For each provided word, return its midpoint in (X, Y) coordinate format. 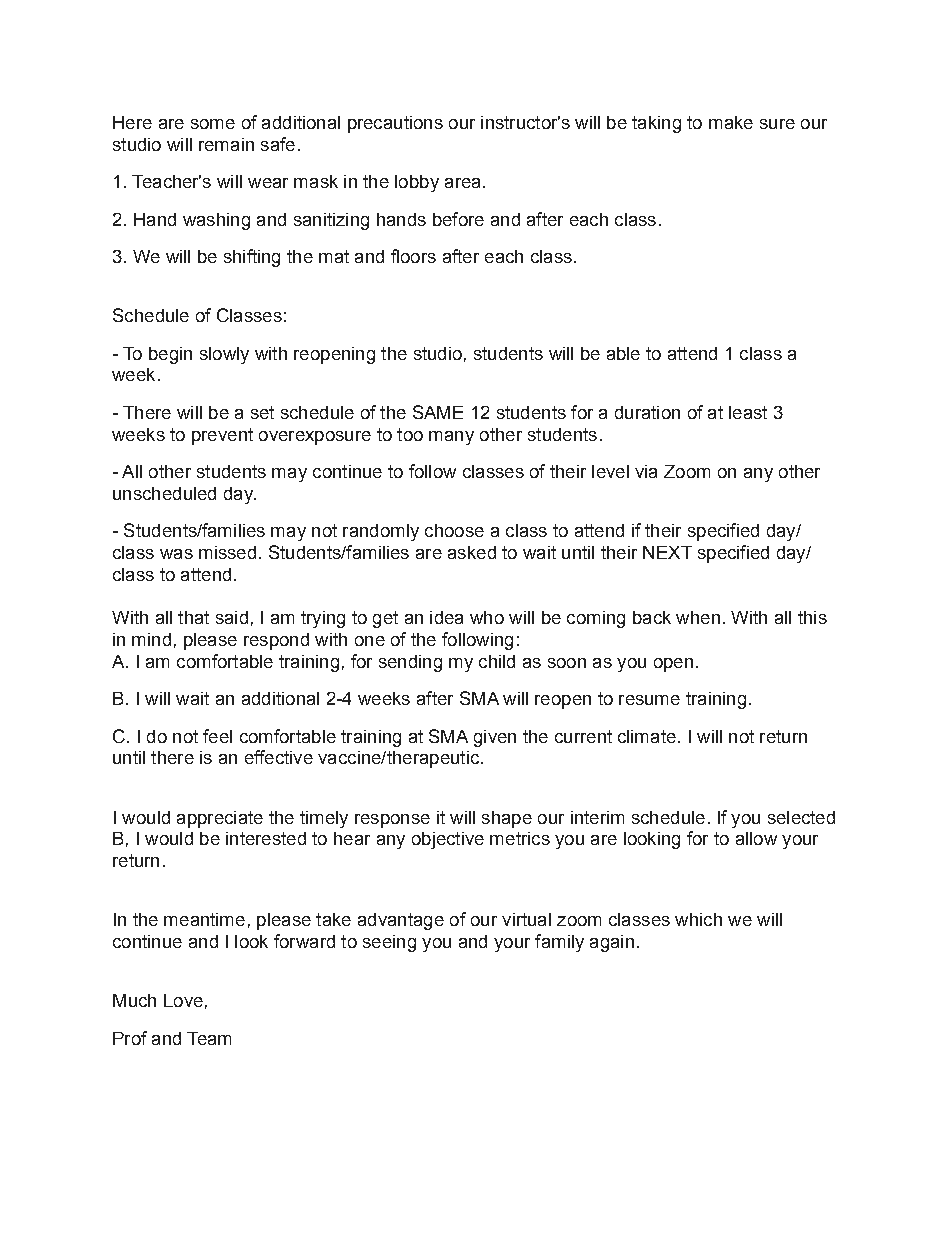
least (748, 412)
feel (217, 736)
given (495, 738)
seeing (389, 943)
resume (649, 700)
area (462, 183)
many (451, 438)
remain (226, 144)
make (731, 122)
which (698, 919)
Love (183, 1000)
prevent (222, 436)
